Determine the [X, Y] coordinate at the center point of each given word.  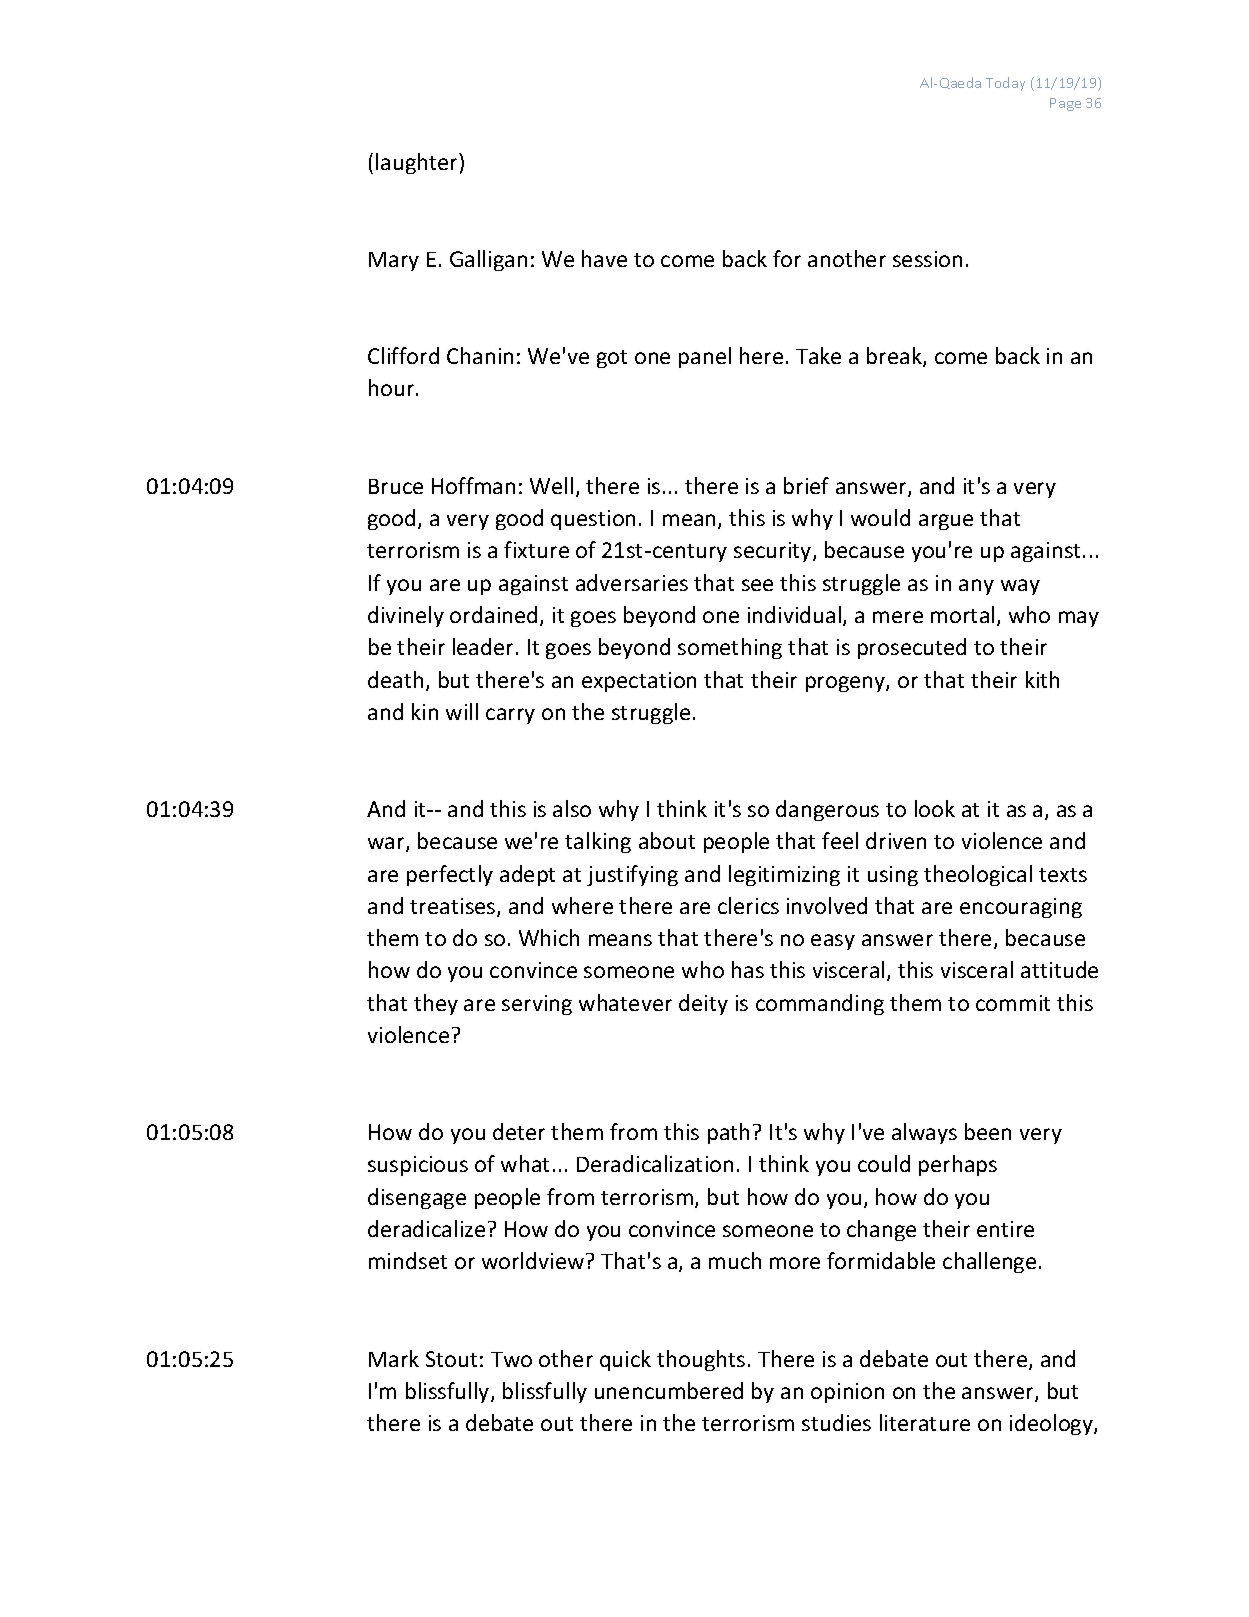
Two [511, 1359]
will [462, 711]
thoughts [701, 1360]
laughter [418, 163]
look [935, 808]
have [604, 258]
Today [1005, 84]
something [730, 648]
